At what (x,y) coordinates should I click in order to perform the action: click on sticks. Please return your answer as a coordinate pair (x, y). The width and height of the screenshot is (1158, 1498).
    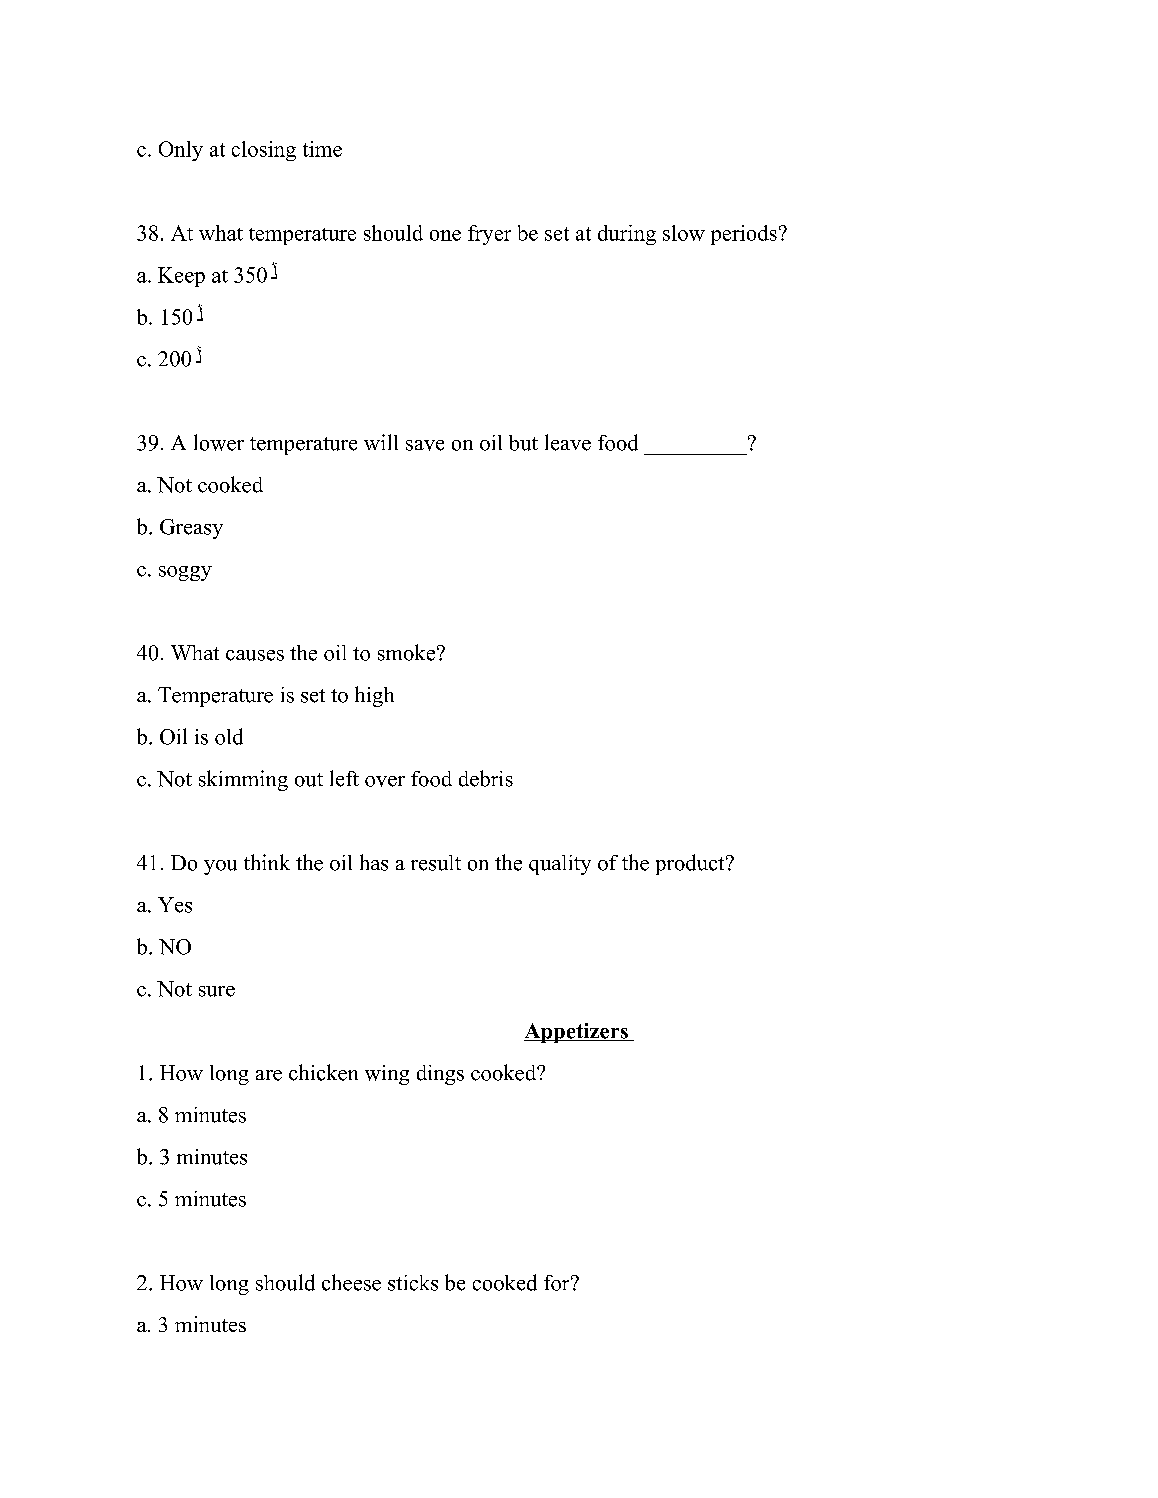
    Looking at the image, I should click on (413, 1283).
